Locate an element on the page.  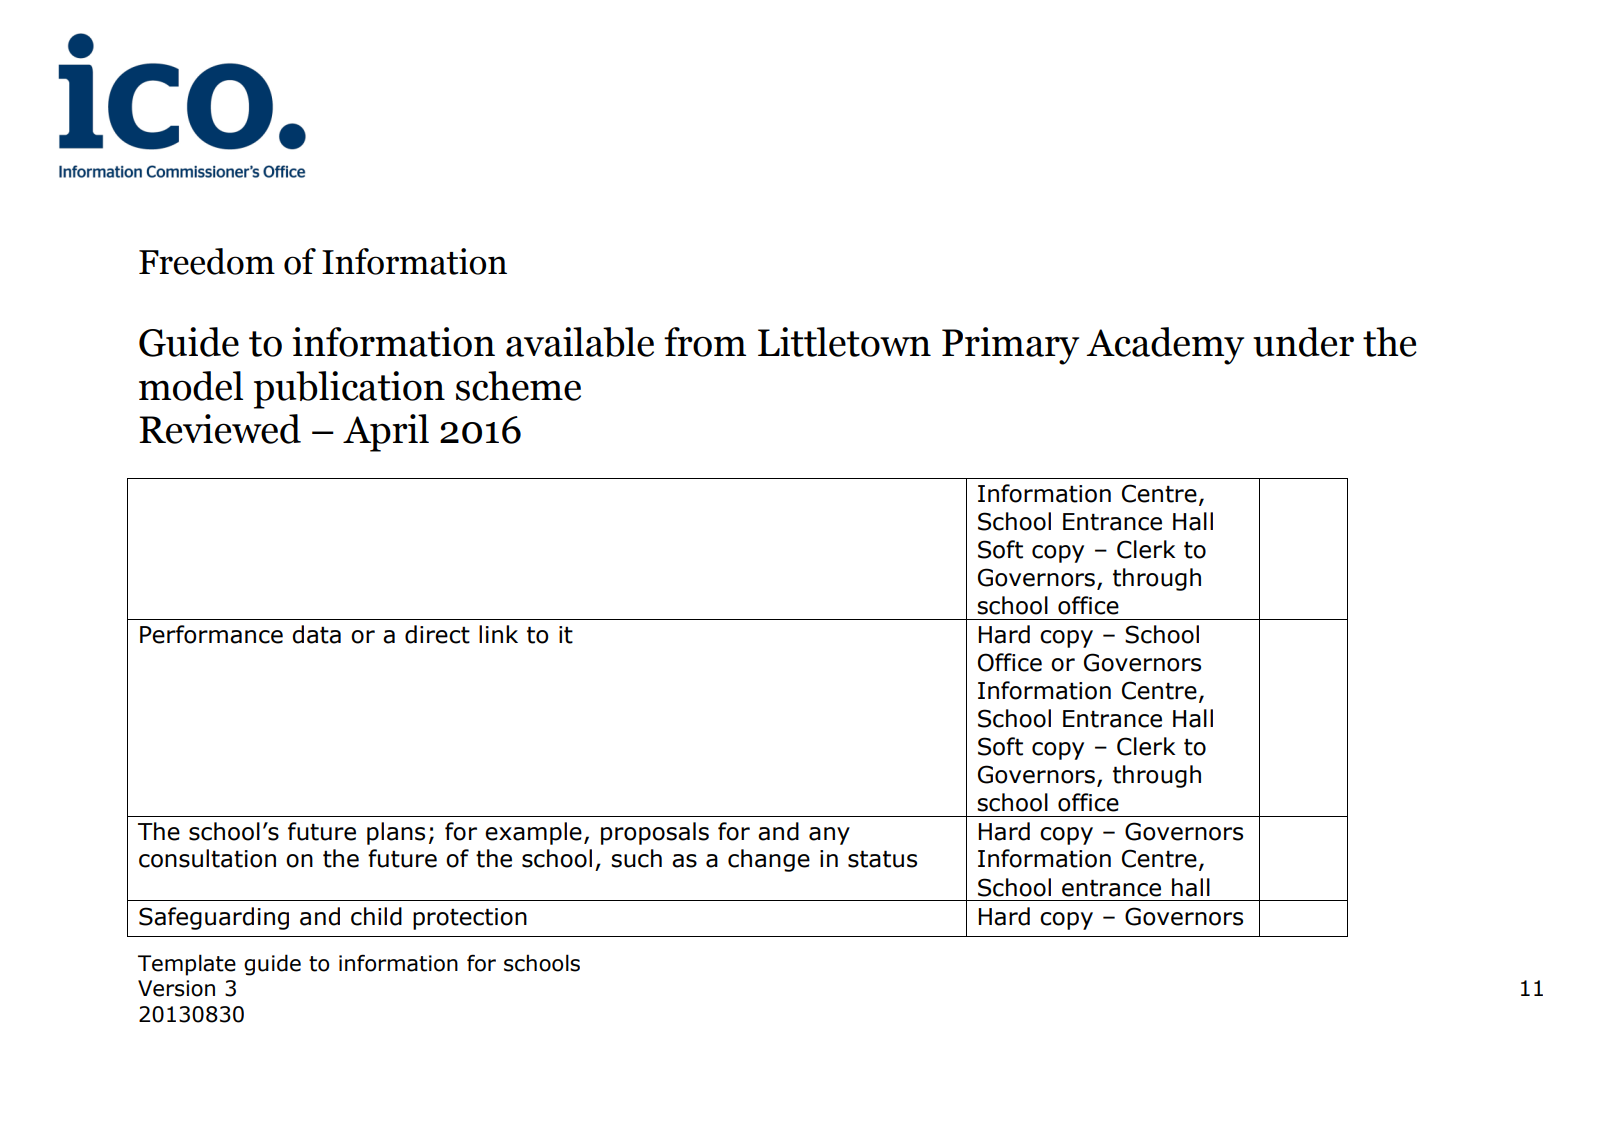
direct is located at coordinates (437, 634).
